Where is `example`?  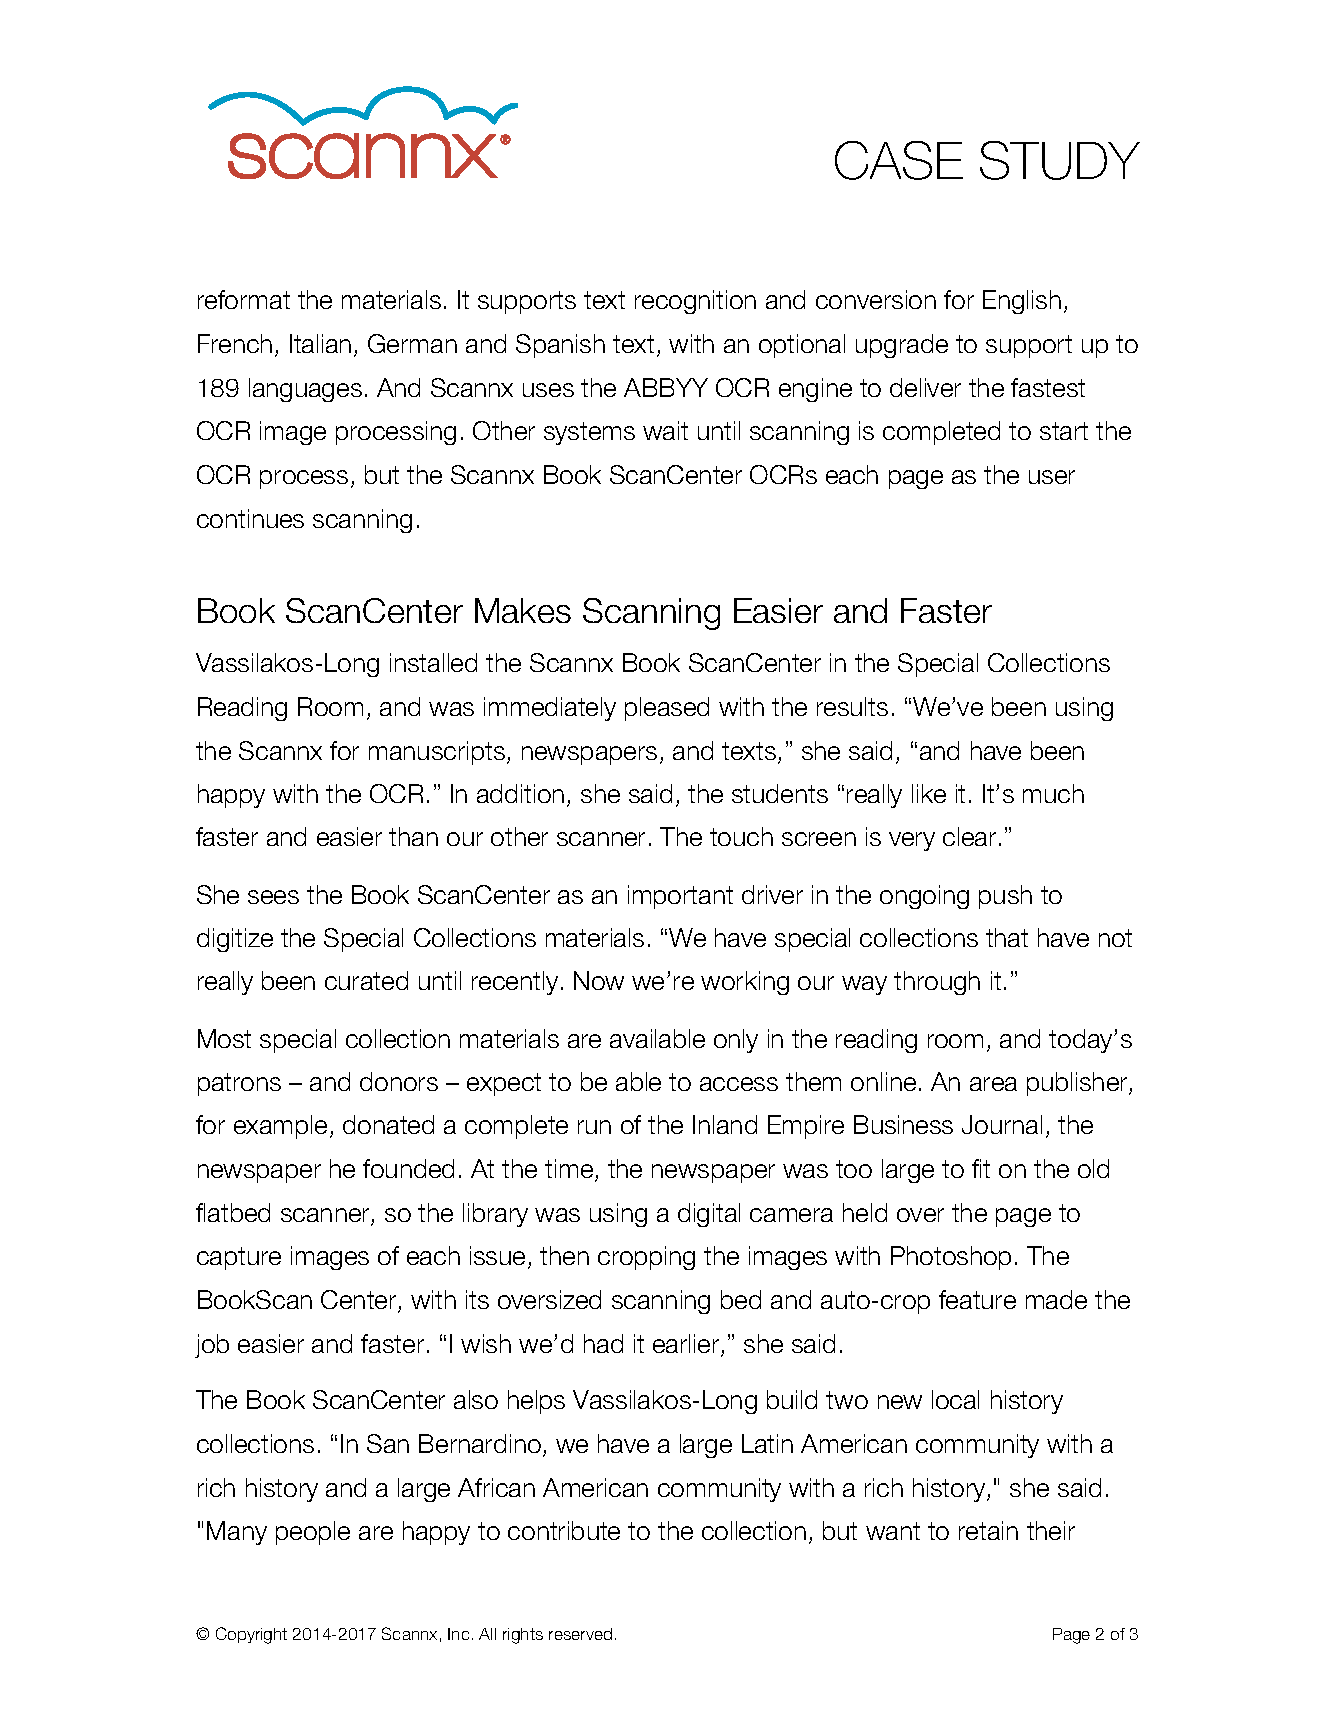 example is located at coordinates (280, 1127).
